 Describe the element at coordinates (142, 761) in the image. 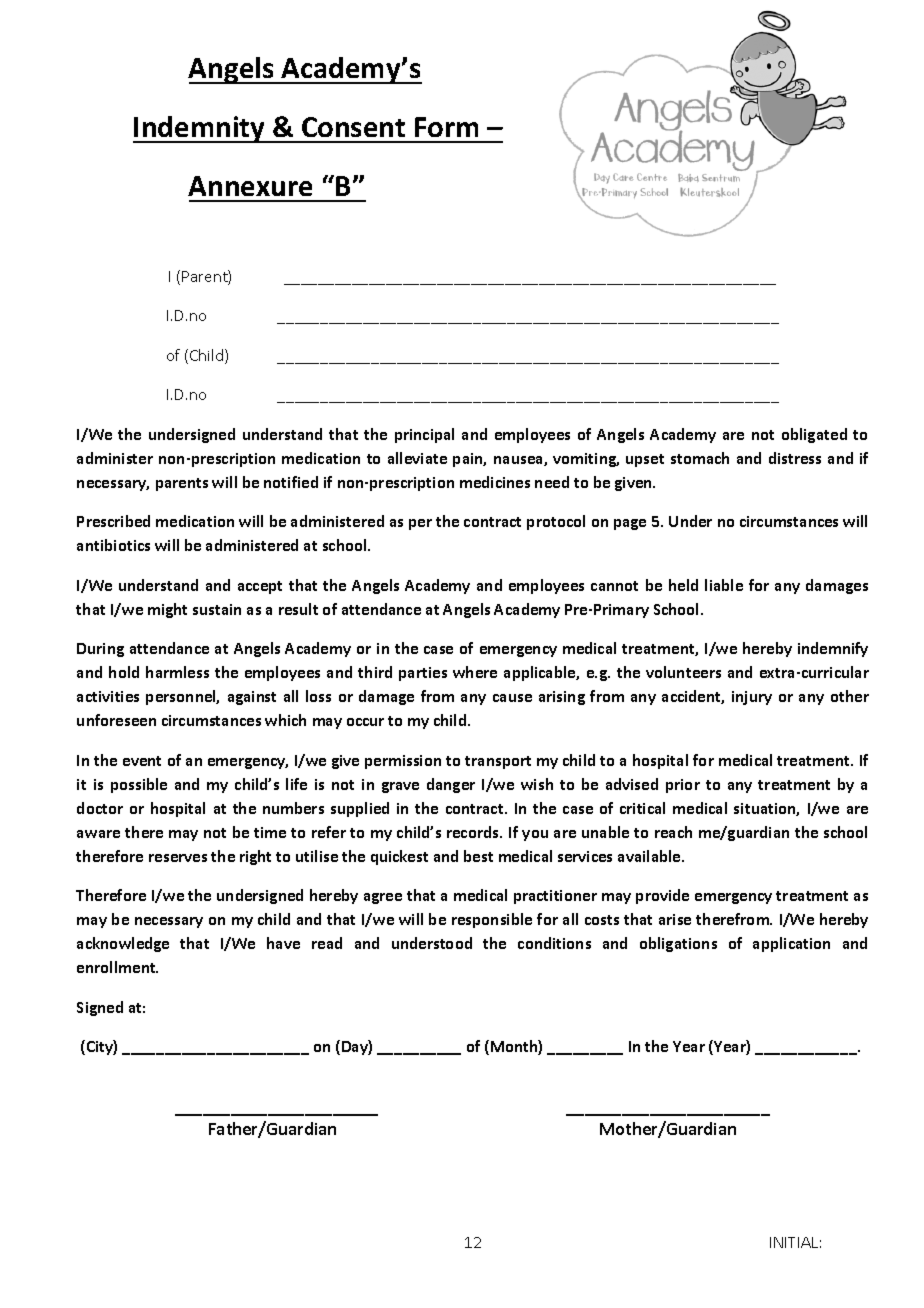

I see `event` at that location.
